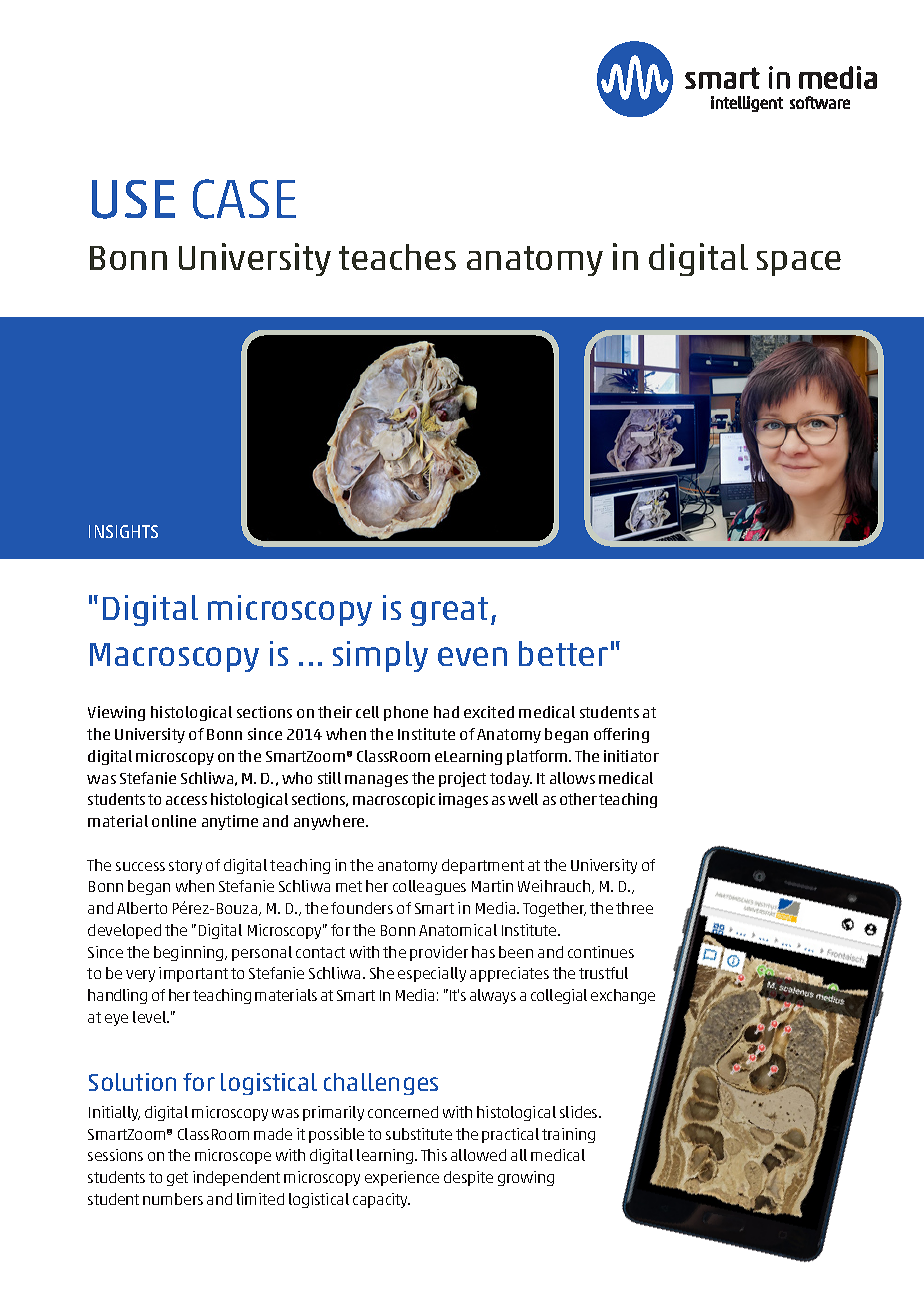 The height and width of the screenshot is (1308, 924). I want to click on story, so click(185, 867).
